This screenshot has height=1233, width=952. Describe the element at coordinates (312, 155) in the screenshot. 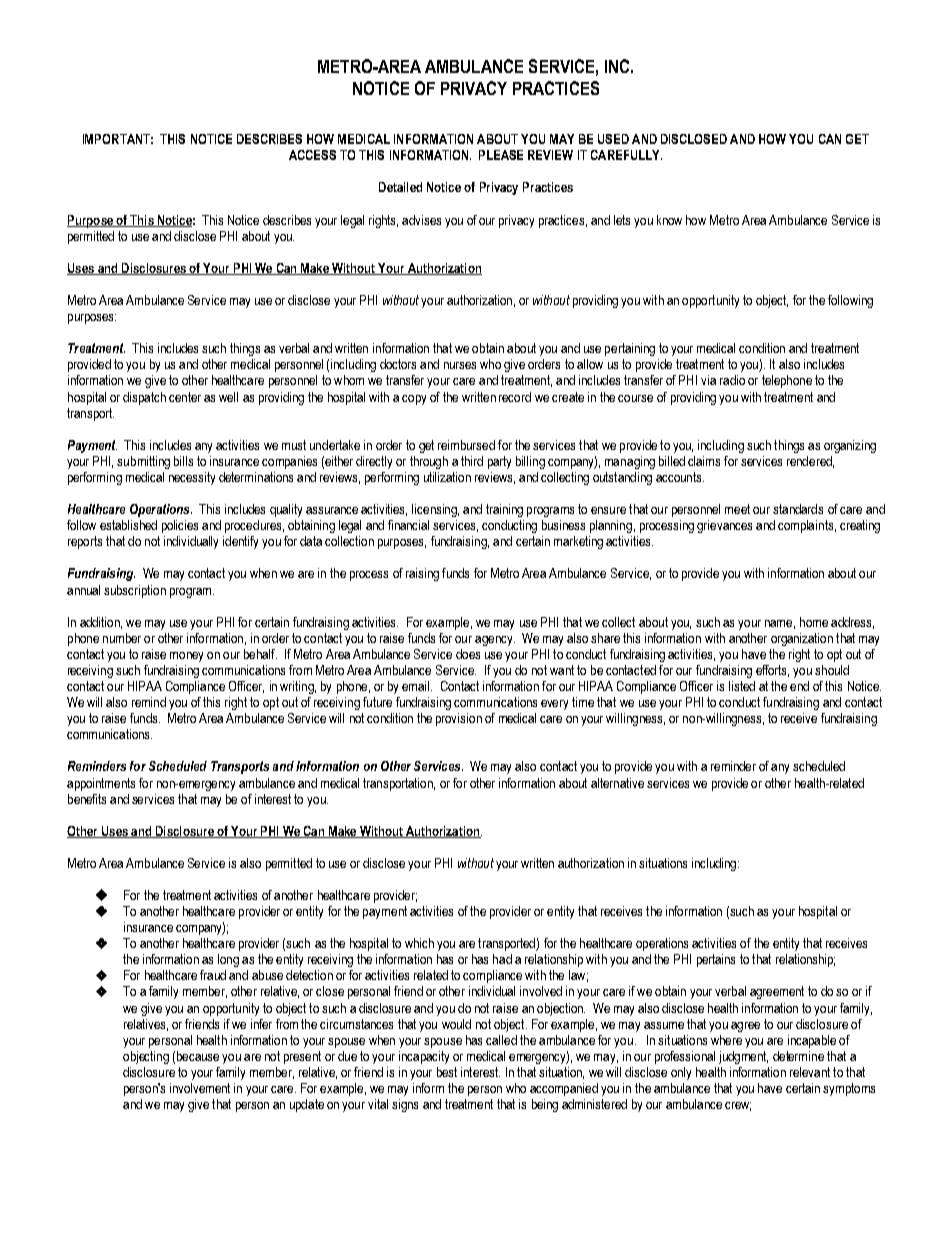

I see `ACCESS` at that location.
